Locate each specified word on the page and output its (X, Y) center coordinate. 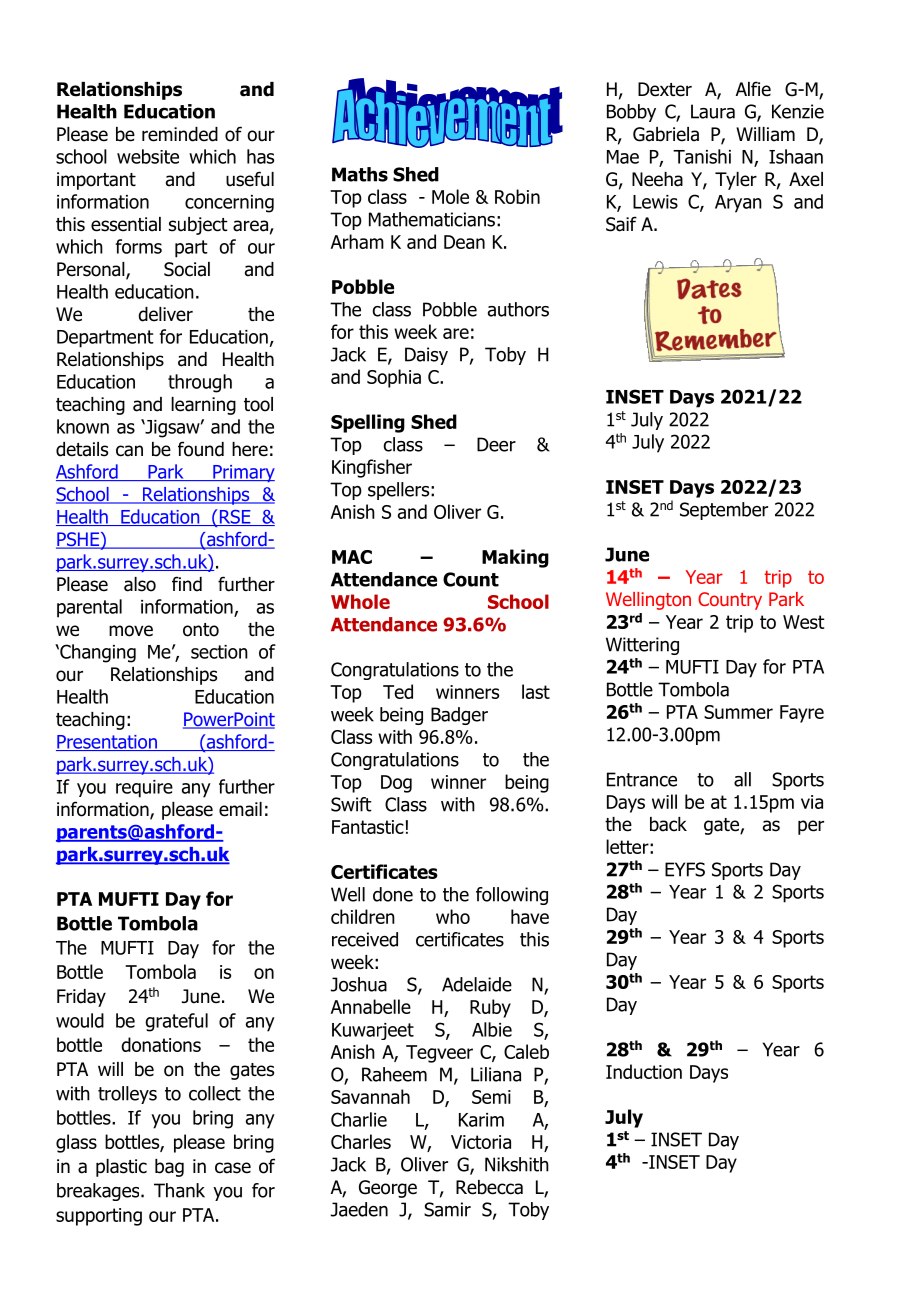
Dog (396, 784)
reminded (180, 134)
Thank (179, 1190)
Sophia (394, 378)
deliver (165, 314)
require (144, 789)
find (187, 584)
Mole (450, 196)
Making (515, 558)
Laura (713, 111)
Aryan (738, 204)
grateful (176, 1022)
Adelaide (477, 984)
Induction (644, 1071)
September (724, 511)
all (742, 779)
